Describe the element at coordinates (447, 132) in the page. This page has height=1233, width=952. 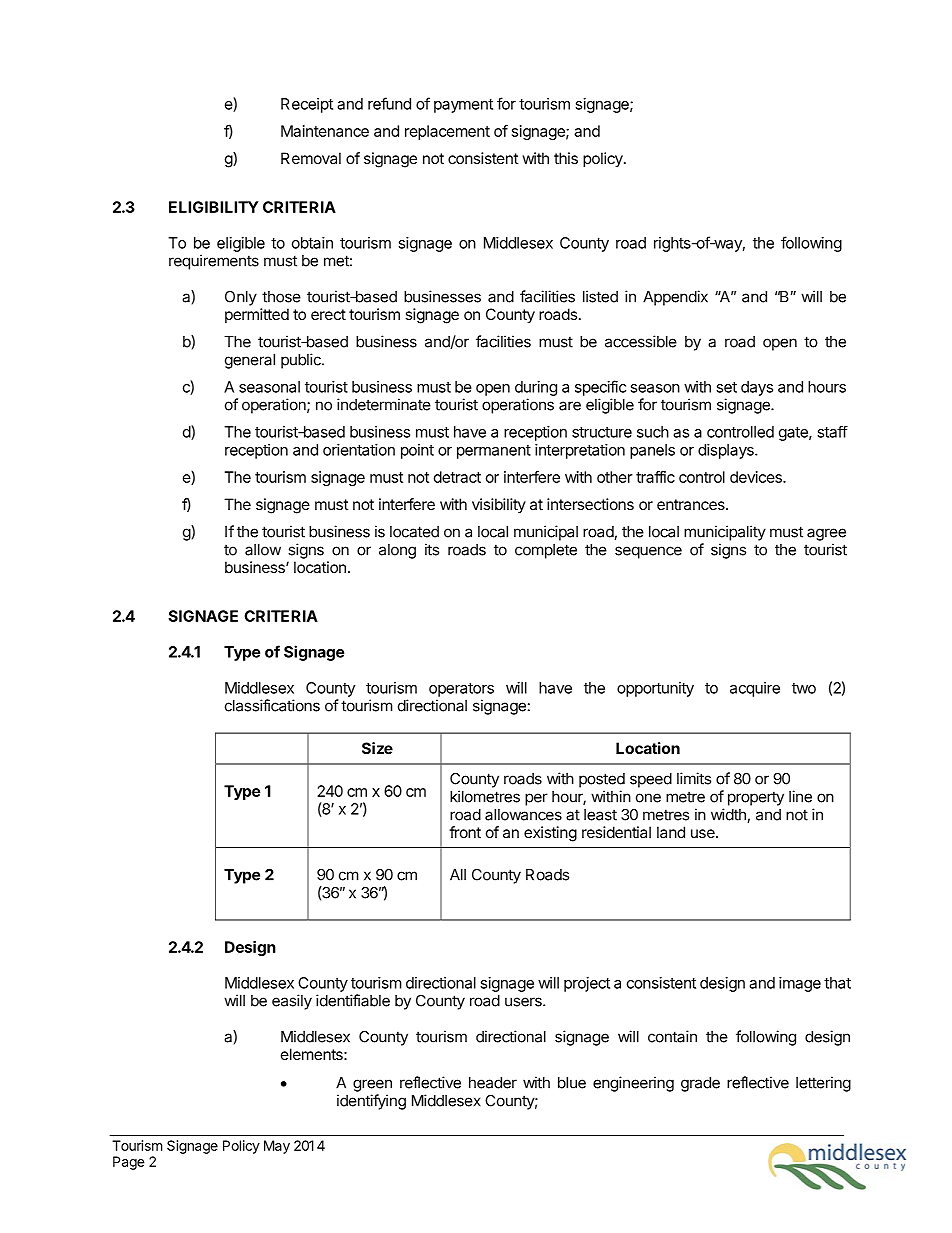
I see `replacement` at that location.
